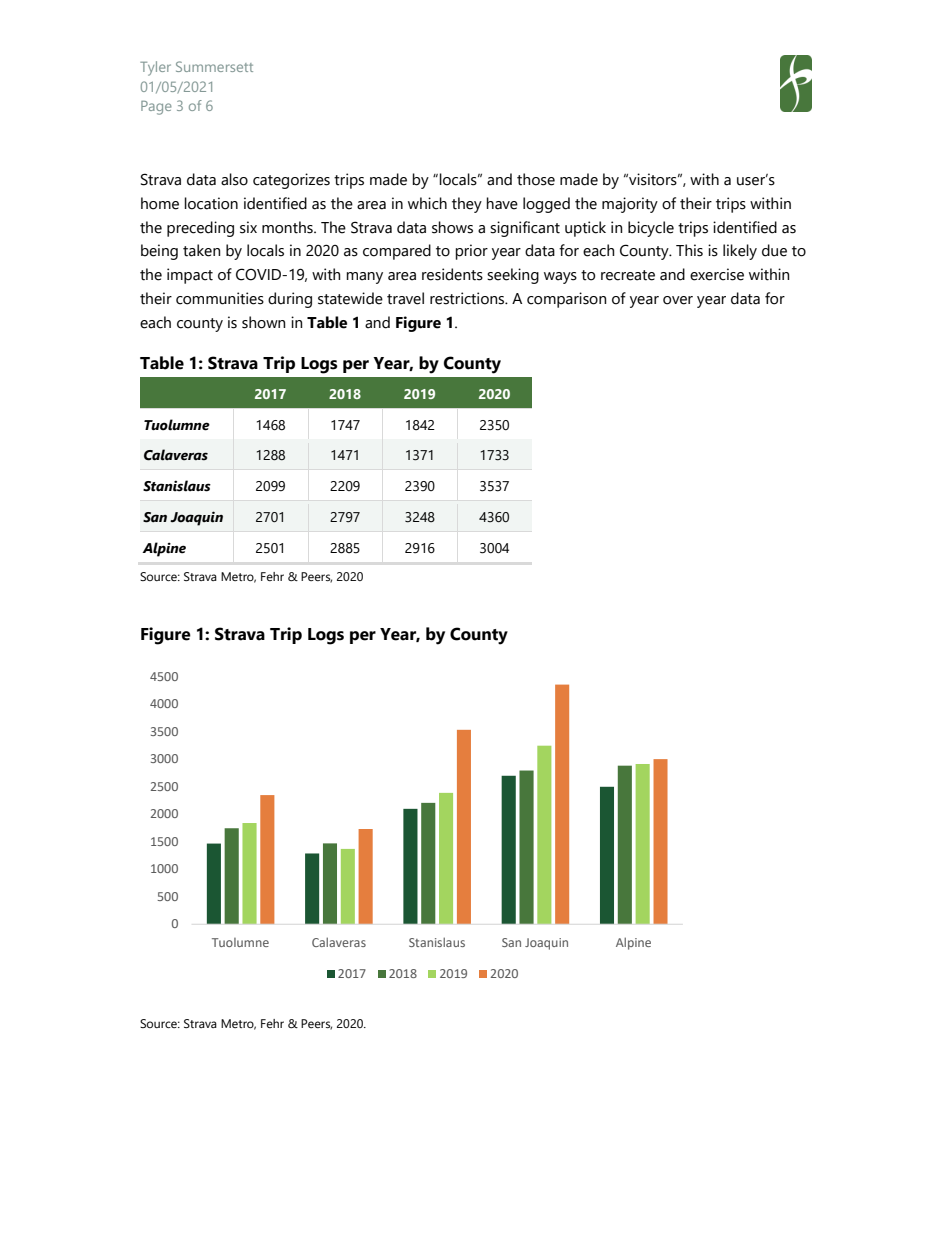  Describe the element at coordinates (689, 250) in the screenshot. I see `This` at that location.
